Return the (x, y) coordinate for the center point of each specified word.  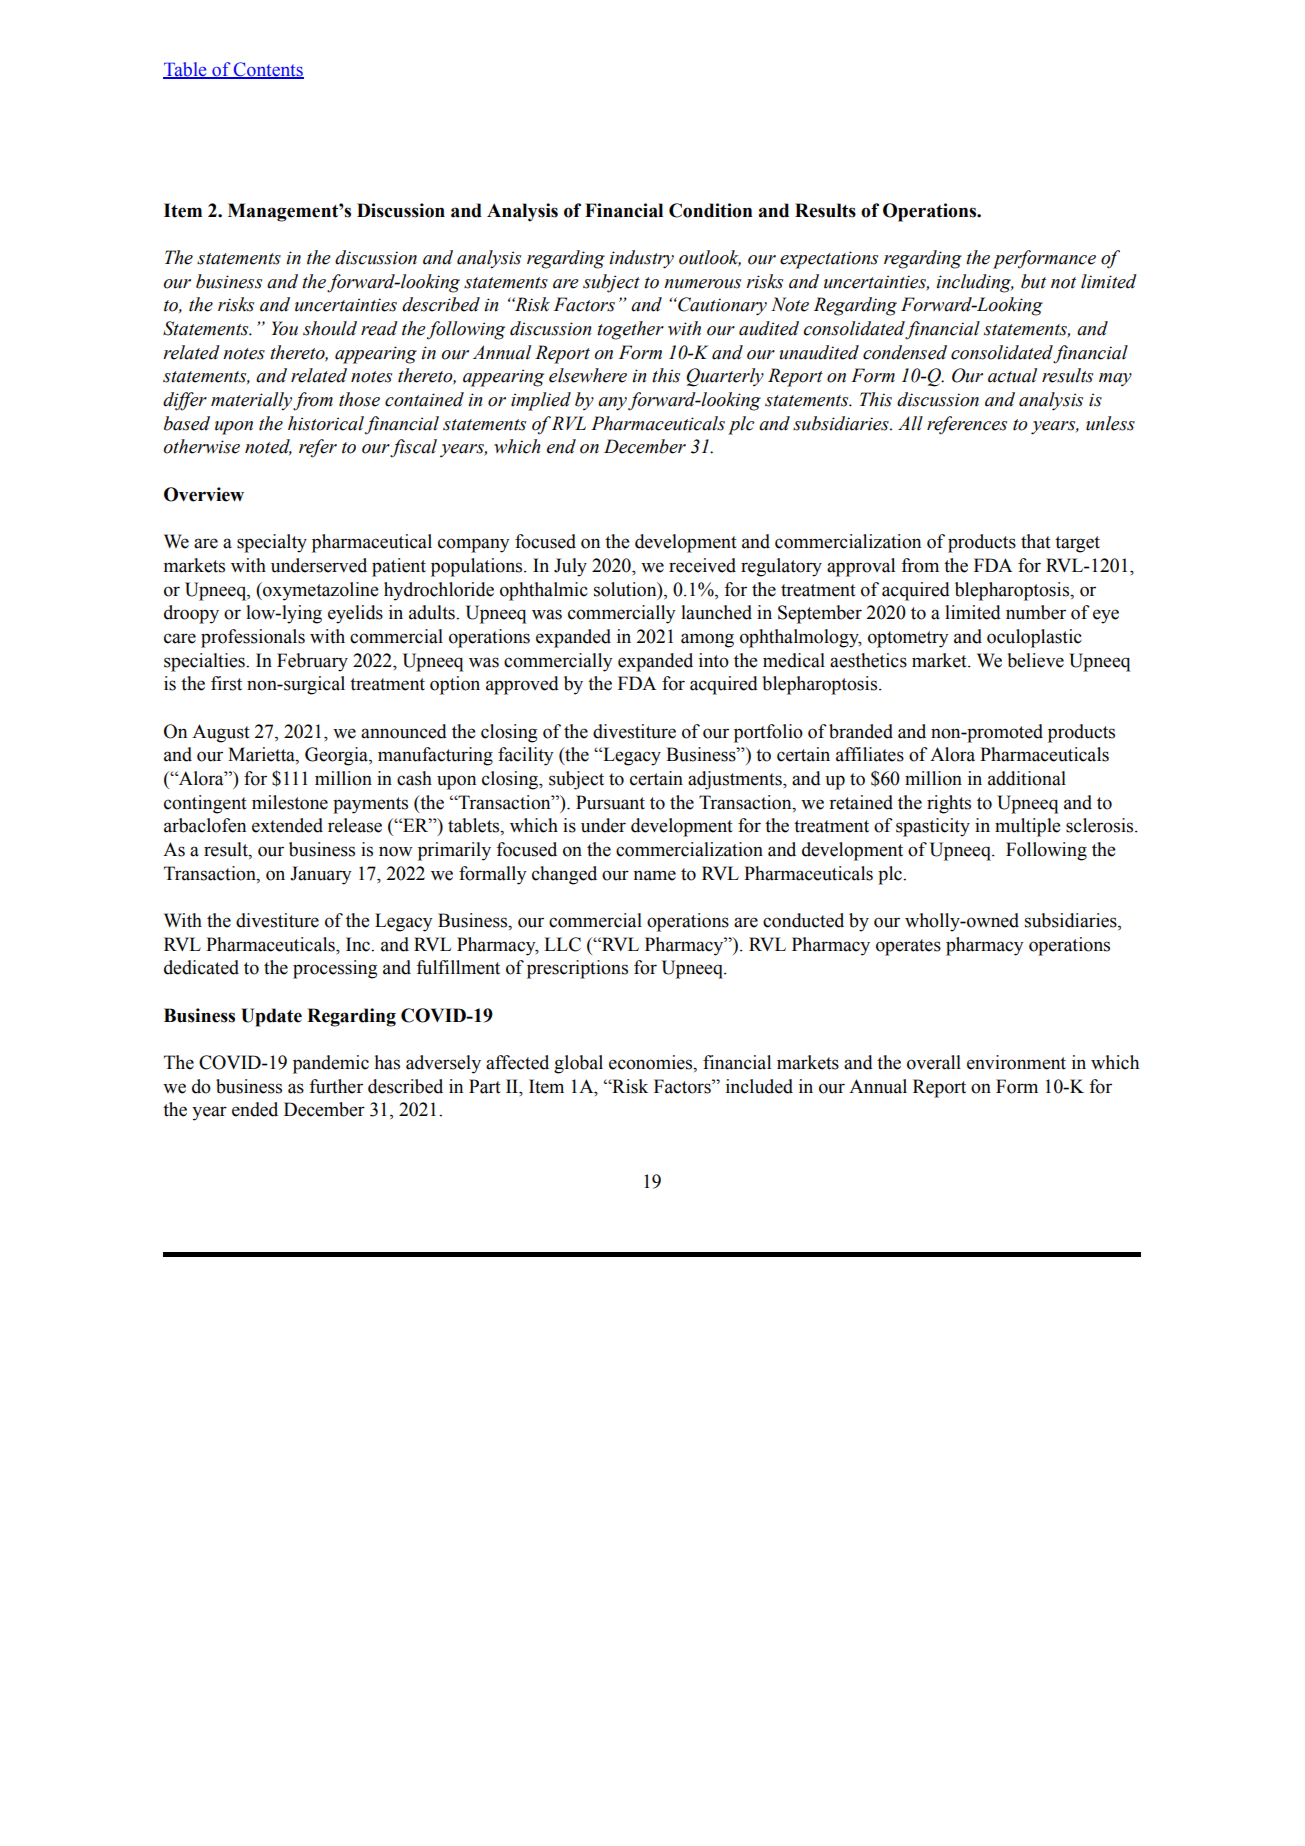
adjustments (736, 780)
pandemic (331, 1064)
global (578, 1064)
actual (1012, 375)
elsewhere (588, 375)
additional (1027, 778)
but (1033, 281)
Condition (710, 210)
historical (326, 423)
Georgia (337, 756)
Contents (268, 70)
